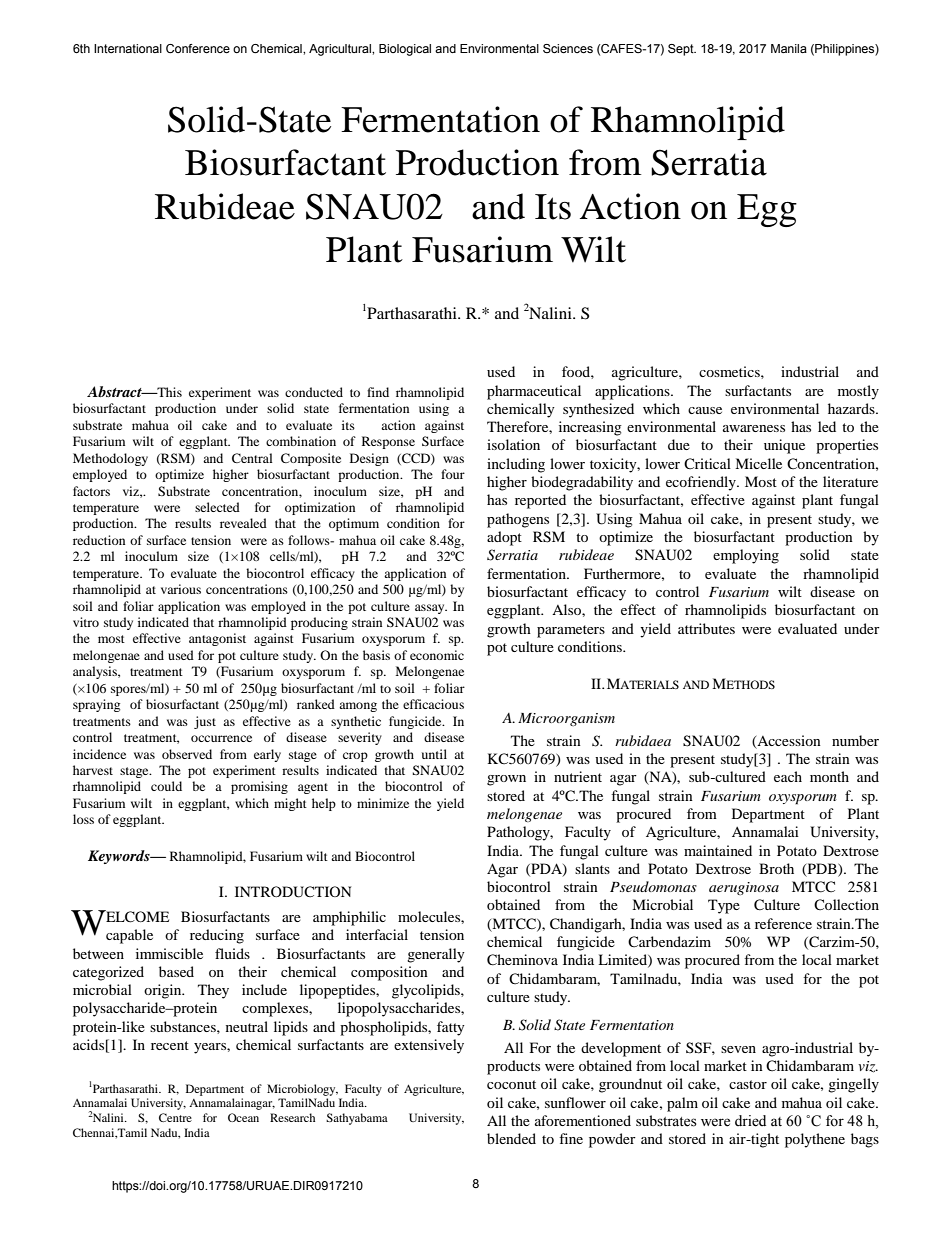 The height and width of the image is (1233, 952). Describe the element at coordinates (433, 704) in the image. I see `efficacious` at that location.
